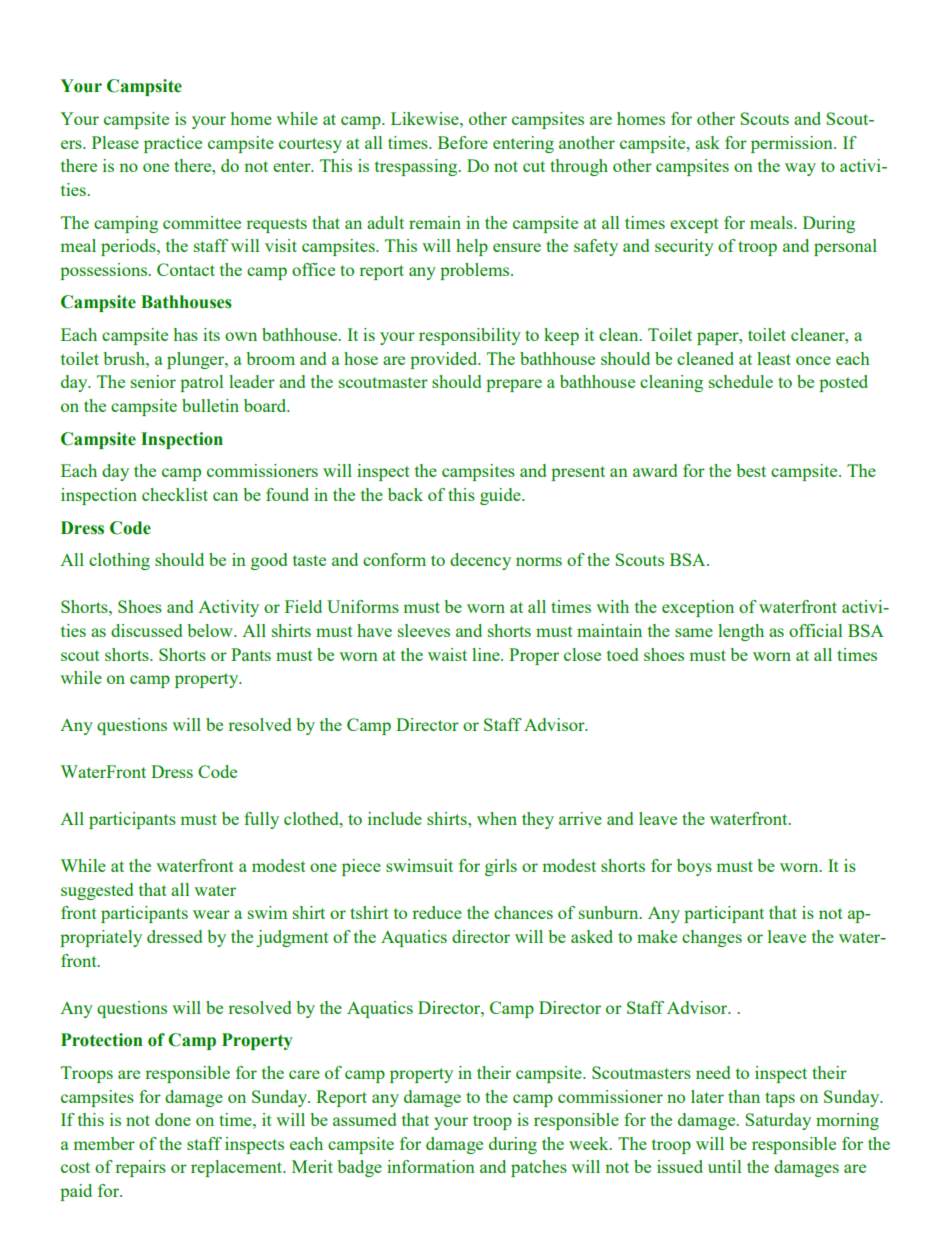 The height and width of the image is (1233, 952). I want to click on repairs, so click(140, 1168).
